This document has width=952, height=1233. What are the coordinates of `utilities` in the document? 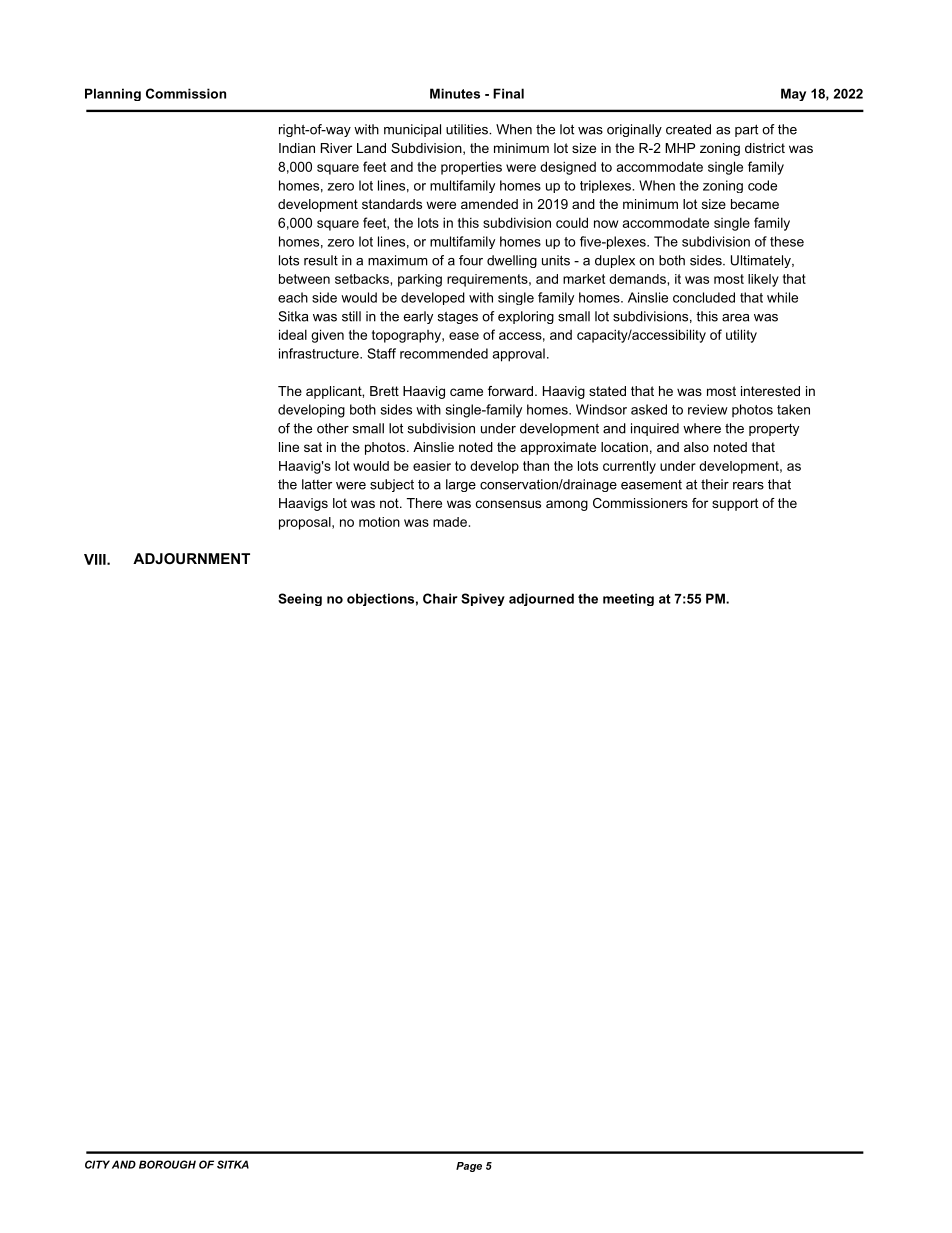 It's located at (468, 129).
